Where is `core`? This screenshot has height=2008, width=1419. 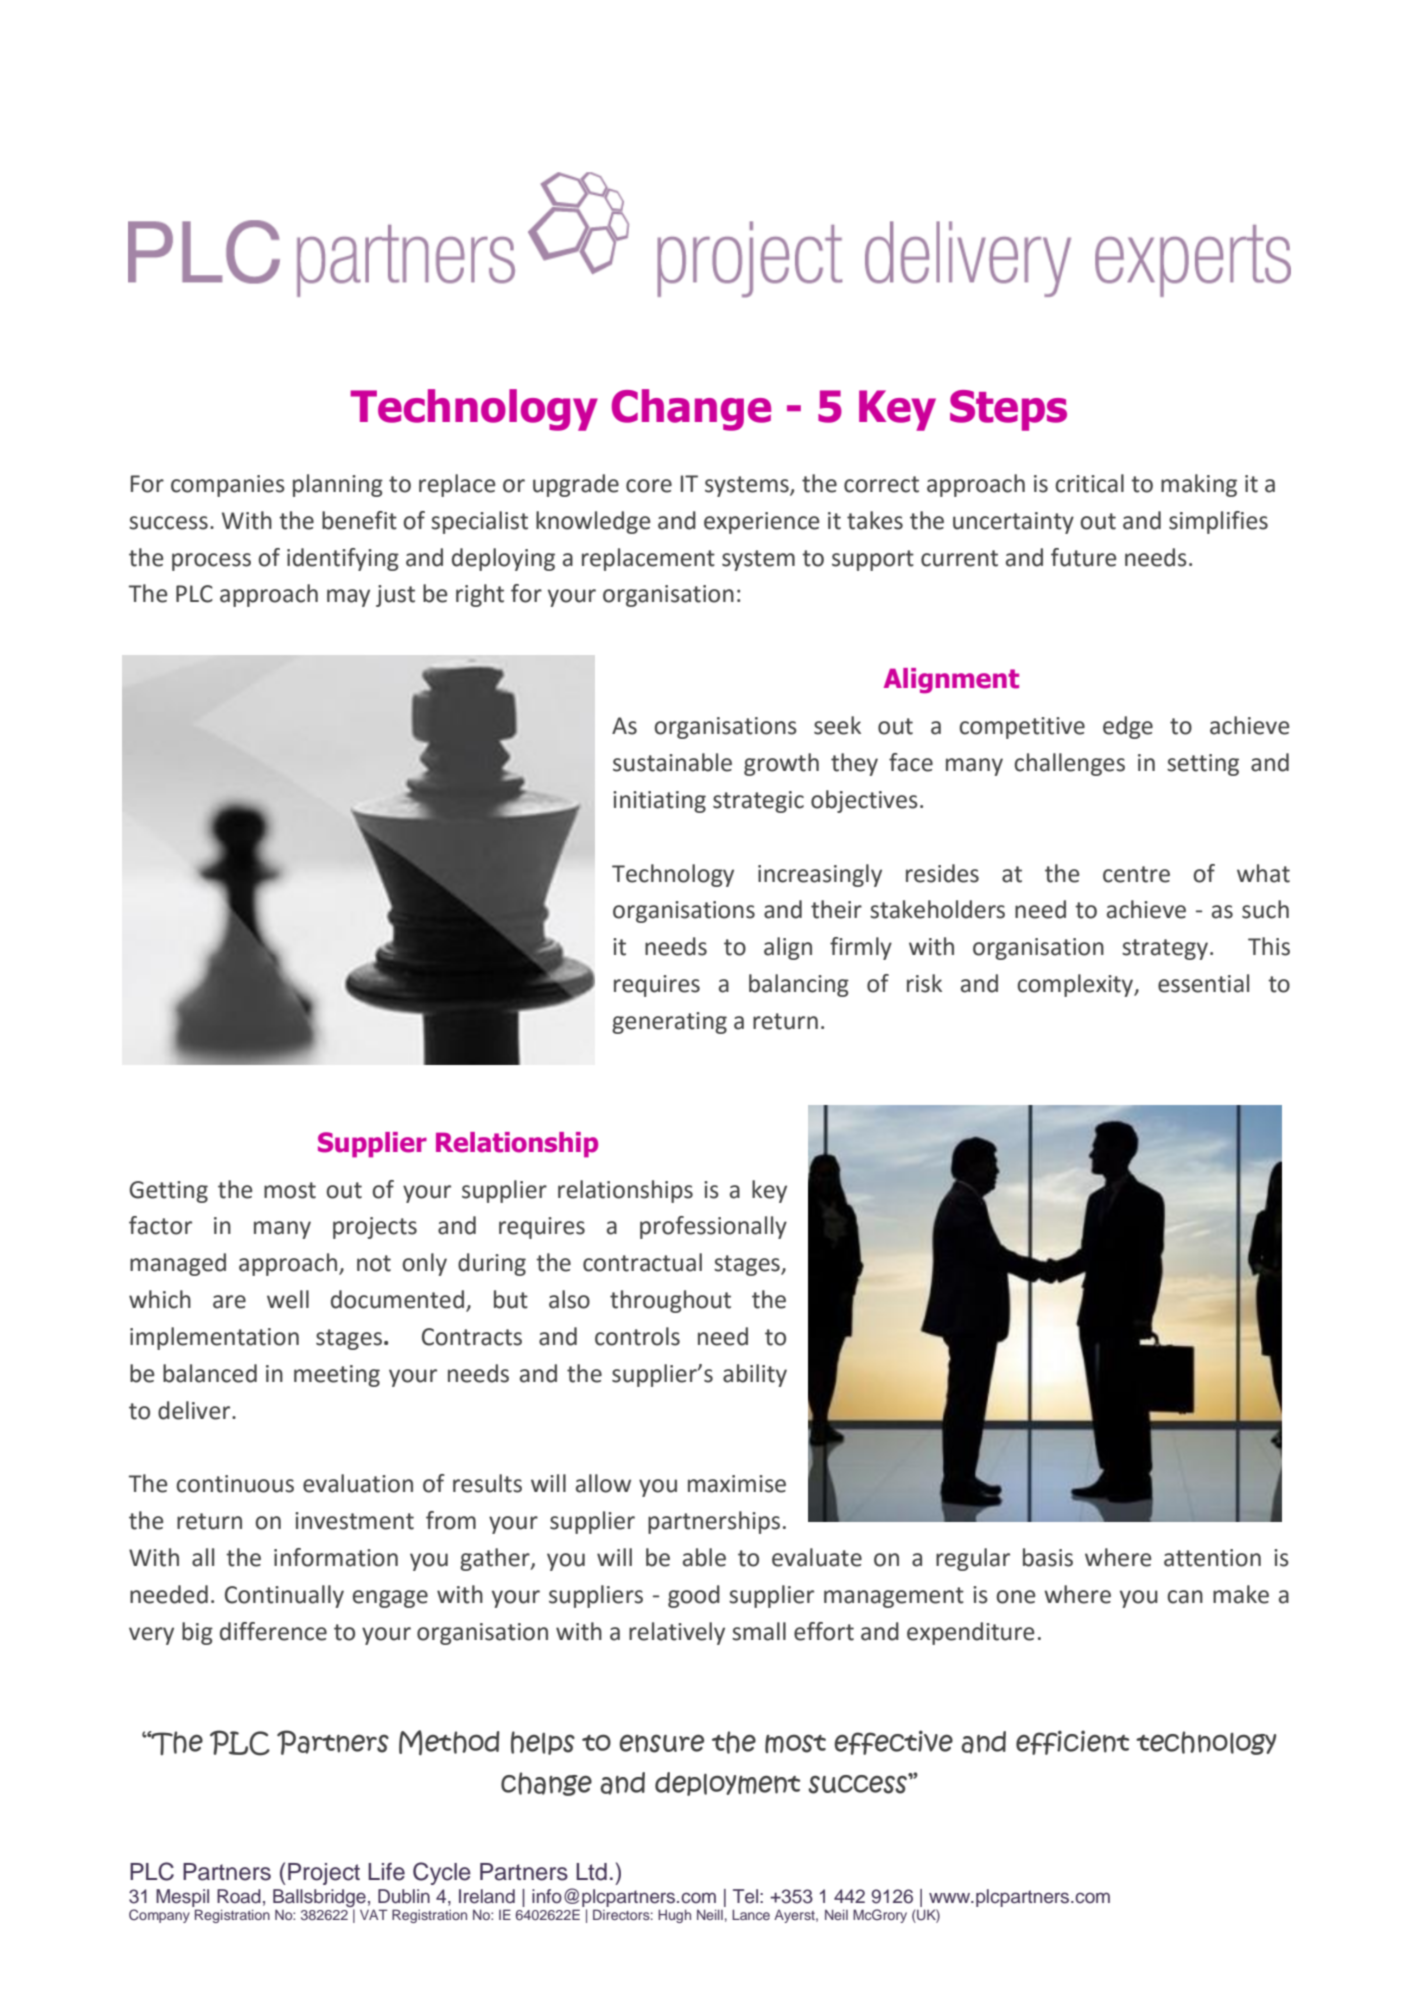 core is located at coordinates (649, 486).
